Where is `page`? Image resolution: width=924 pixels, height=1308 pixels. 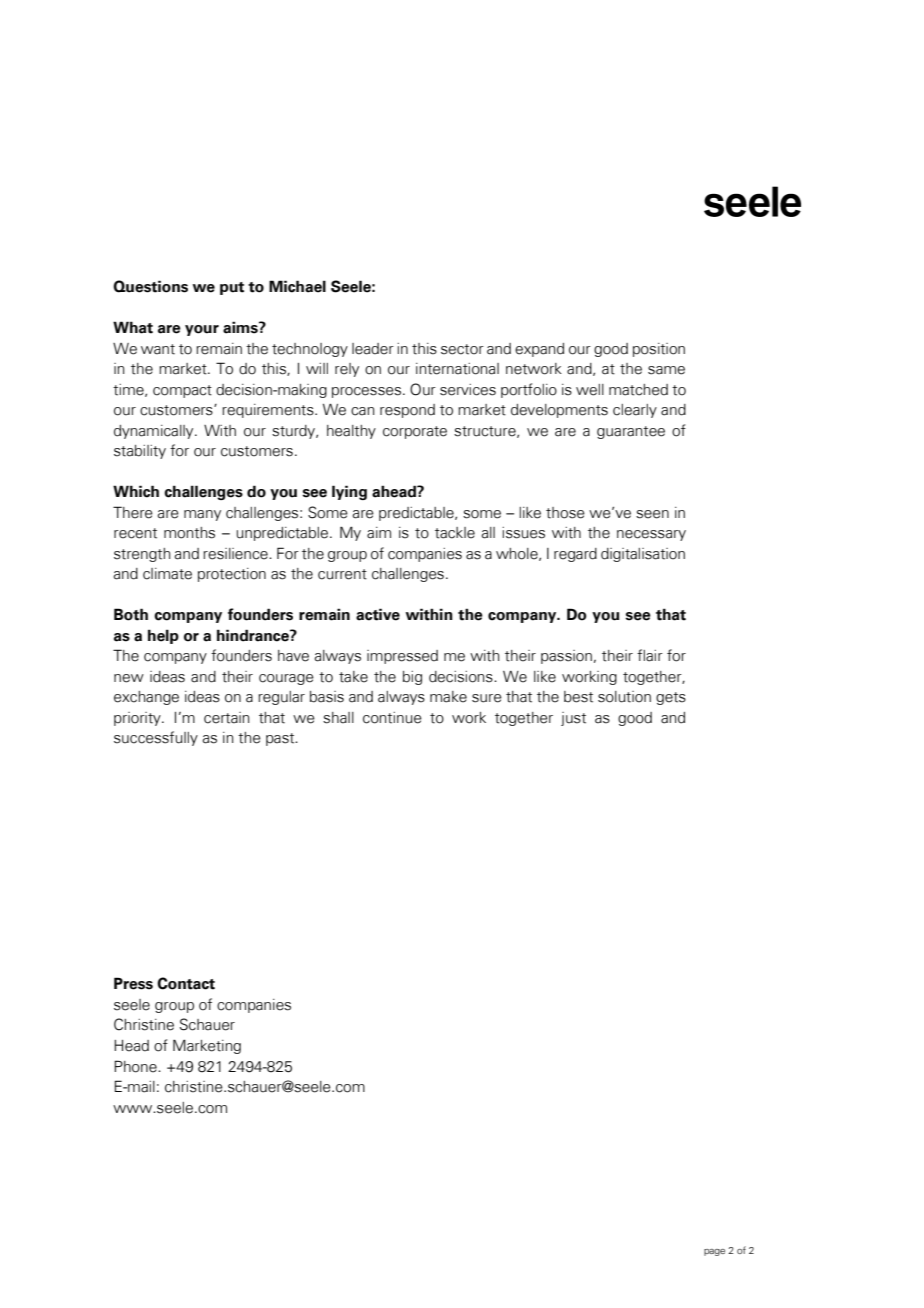
page is located at coordinates (714, 1252).
